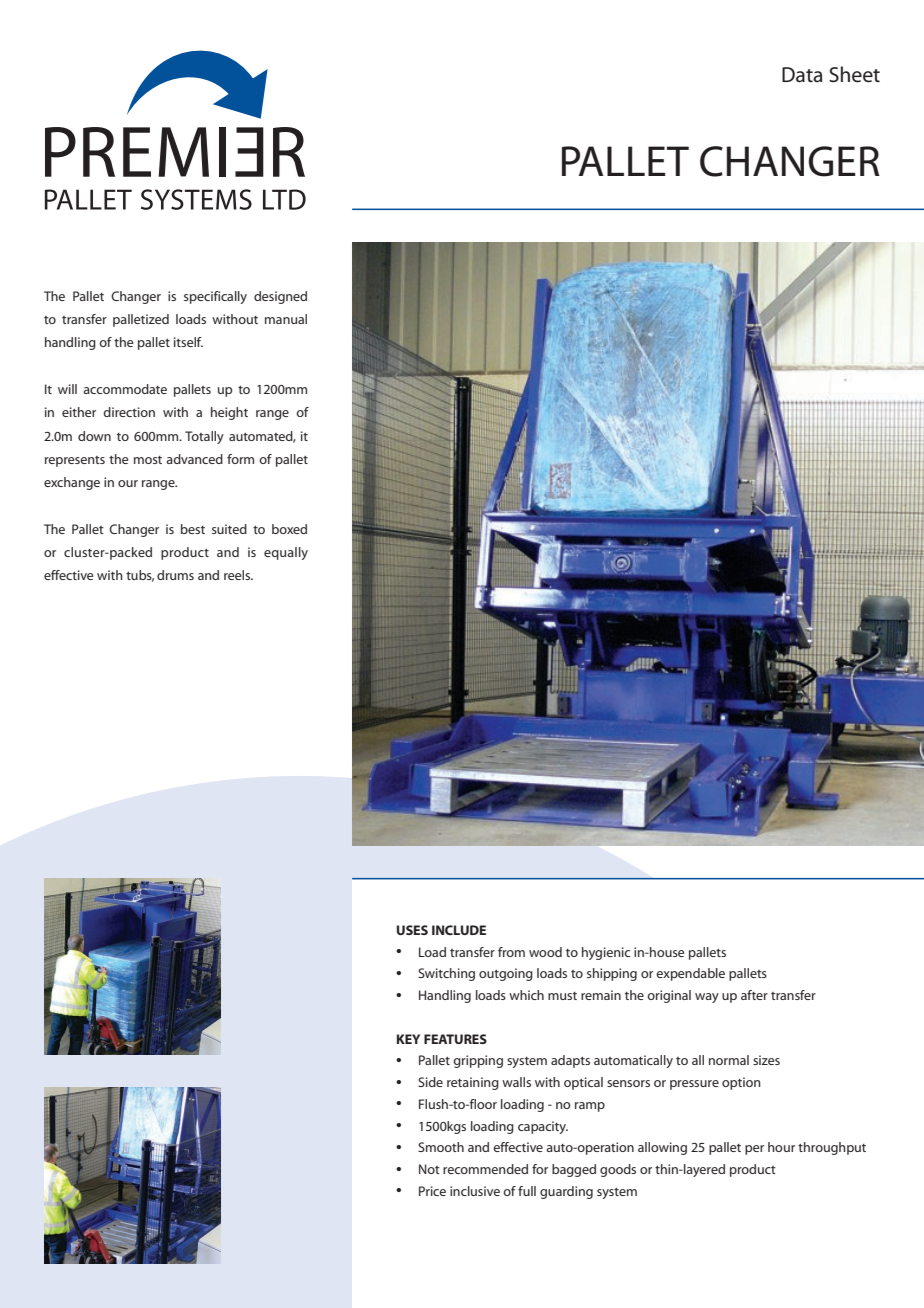 Image resolution: width=924 pixels, height=1308 pixels. I want to click on equally, so click(286, 553).
